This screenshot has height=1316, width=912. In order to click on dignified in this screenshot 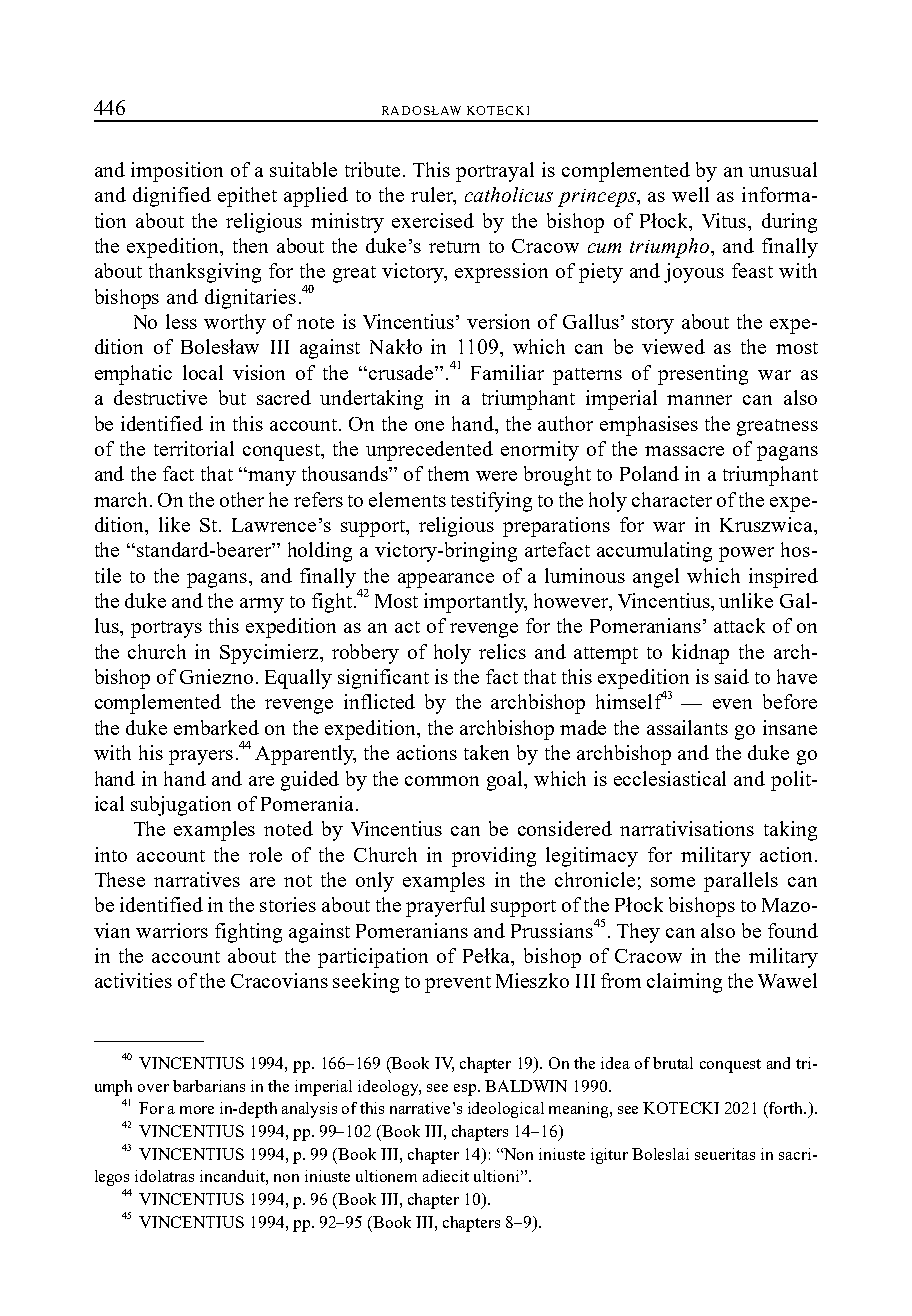, I will do `click(172, 197)`.
